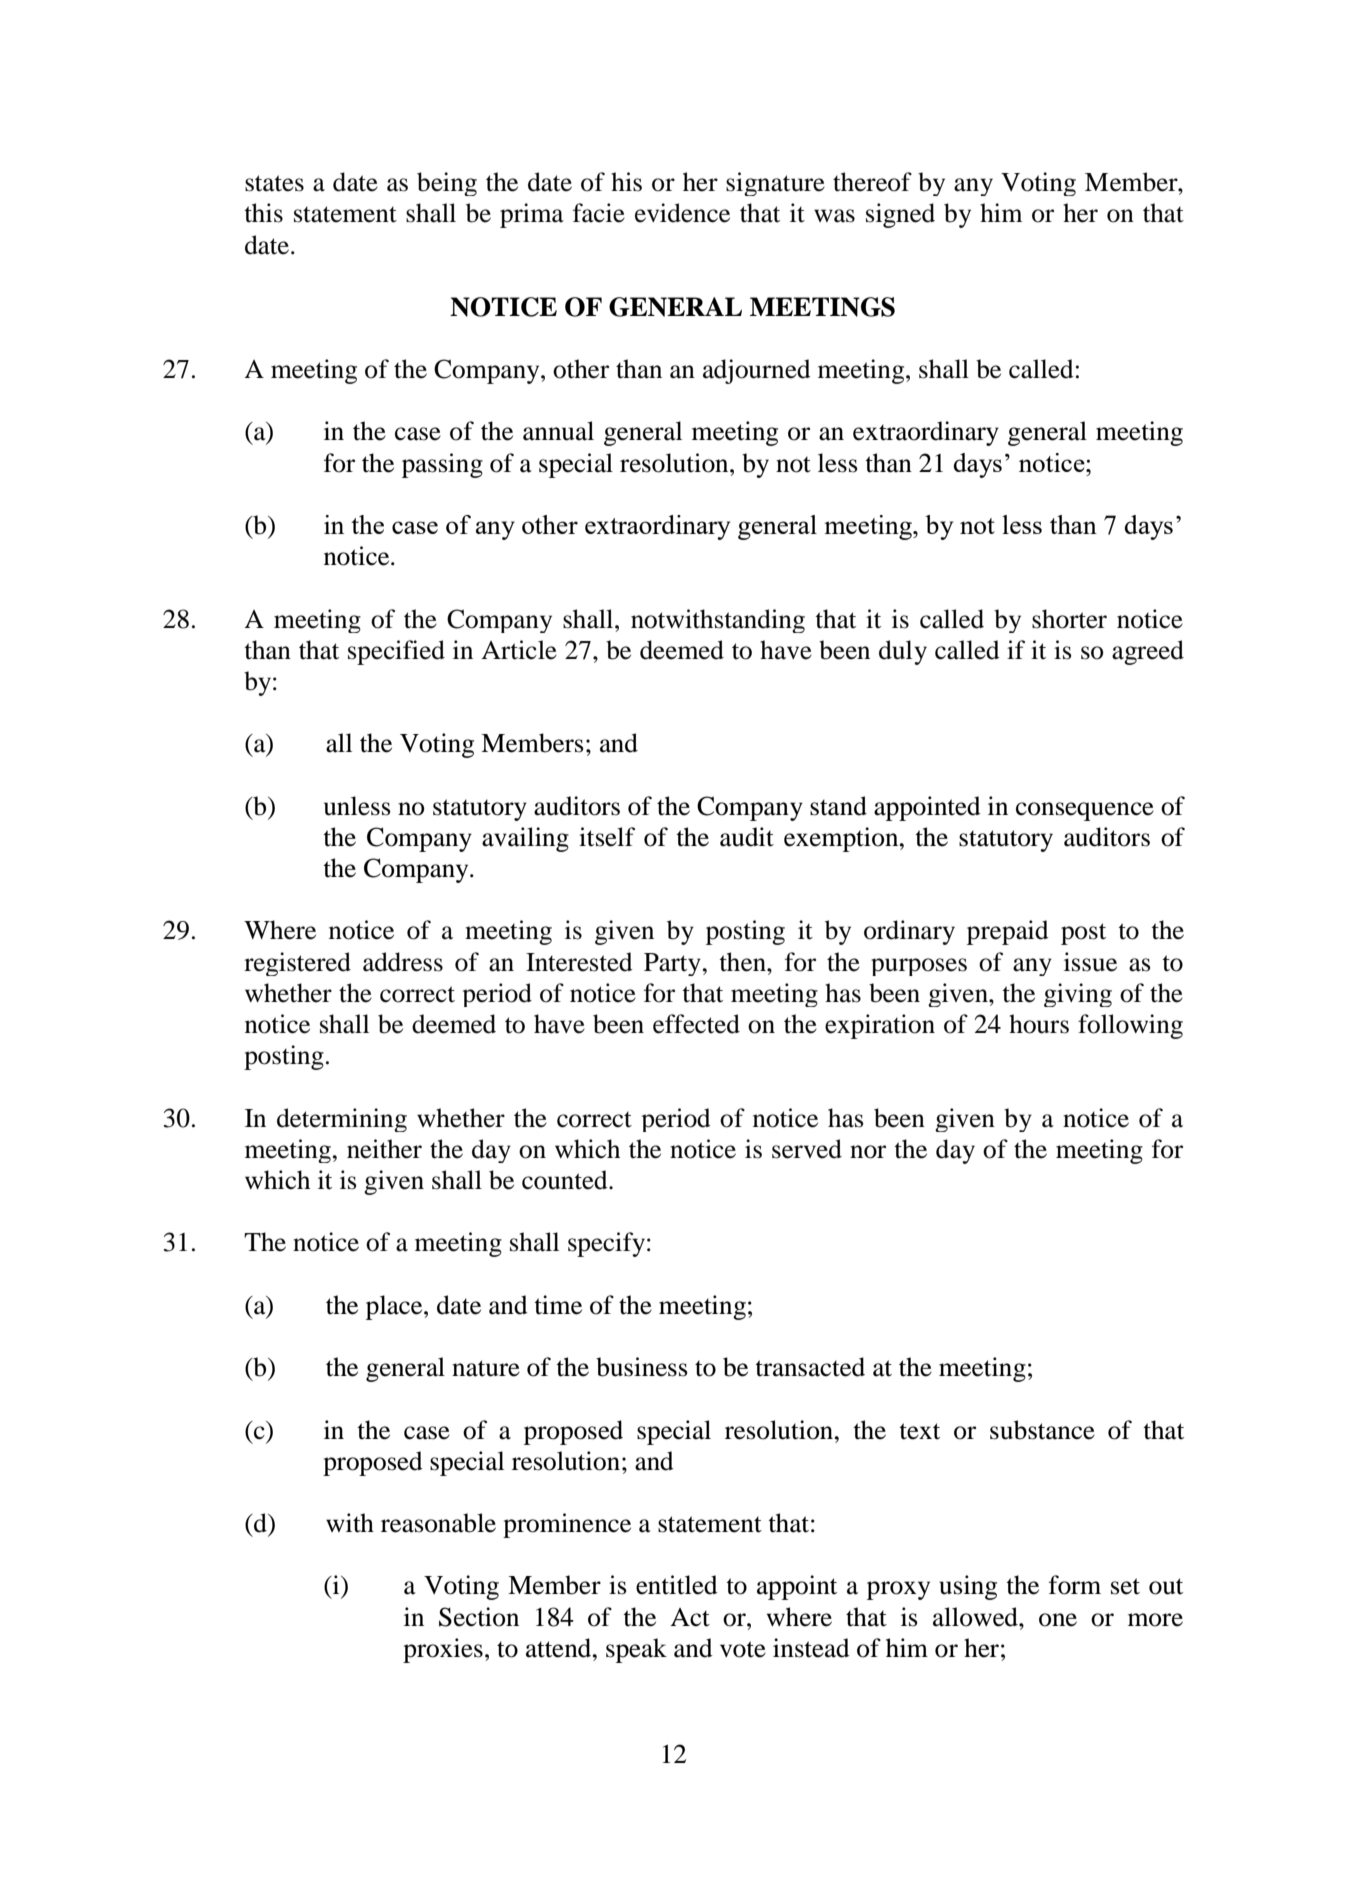  Describe the element at coordinates (1058, 1620) in the document. I see `one` at that location.
